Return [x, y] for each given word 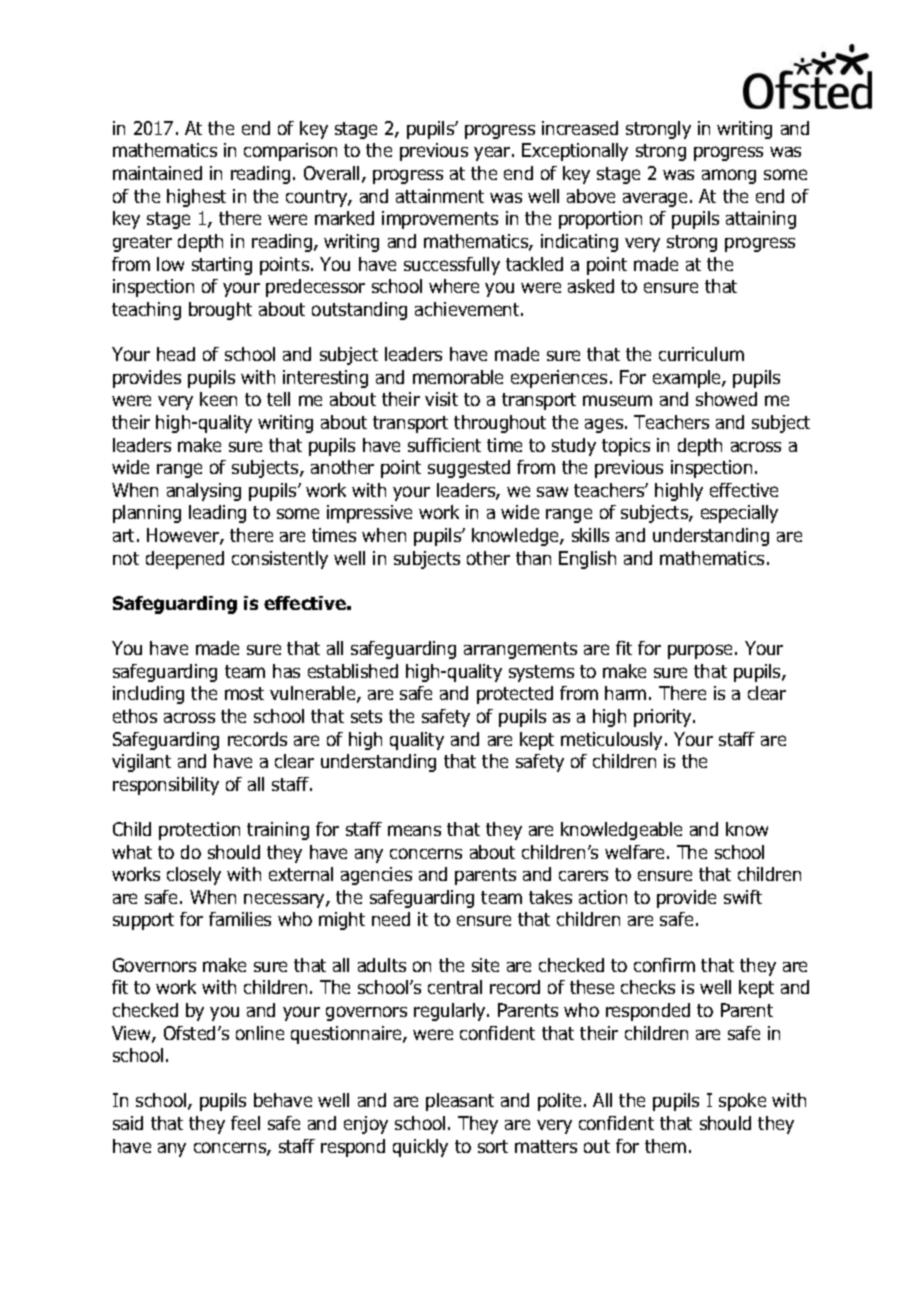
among [729, 176]
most [244, 693]
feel [245, 1123]
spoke [742, 1102]
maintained [157, 173]
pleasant [460, 1102]
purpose [700, 651]
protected [515, 695]
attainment [440, 196]
